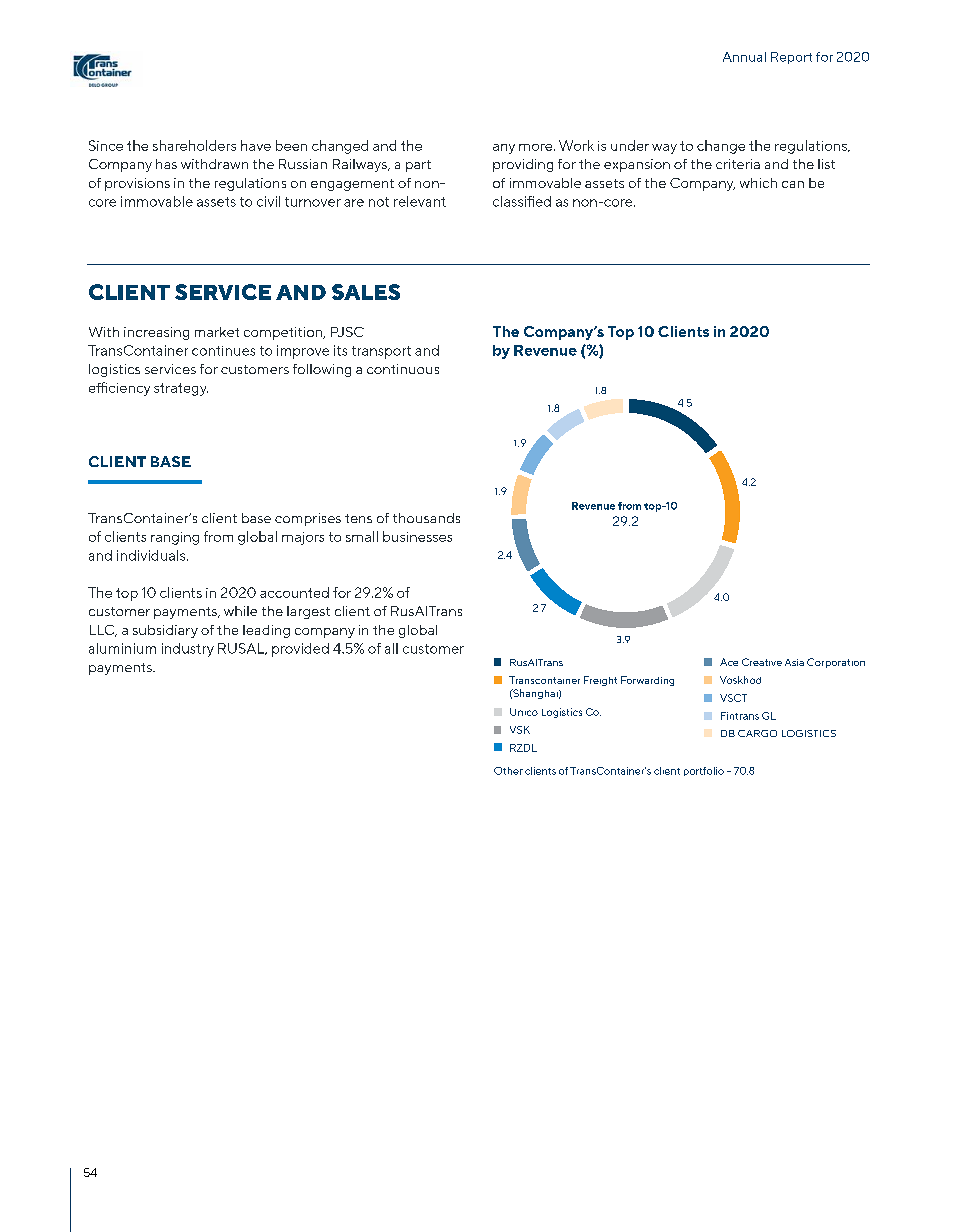  Describe the element at coordinates (175, 538) in the document. I see `ranging` at that location.
